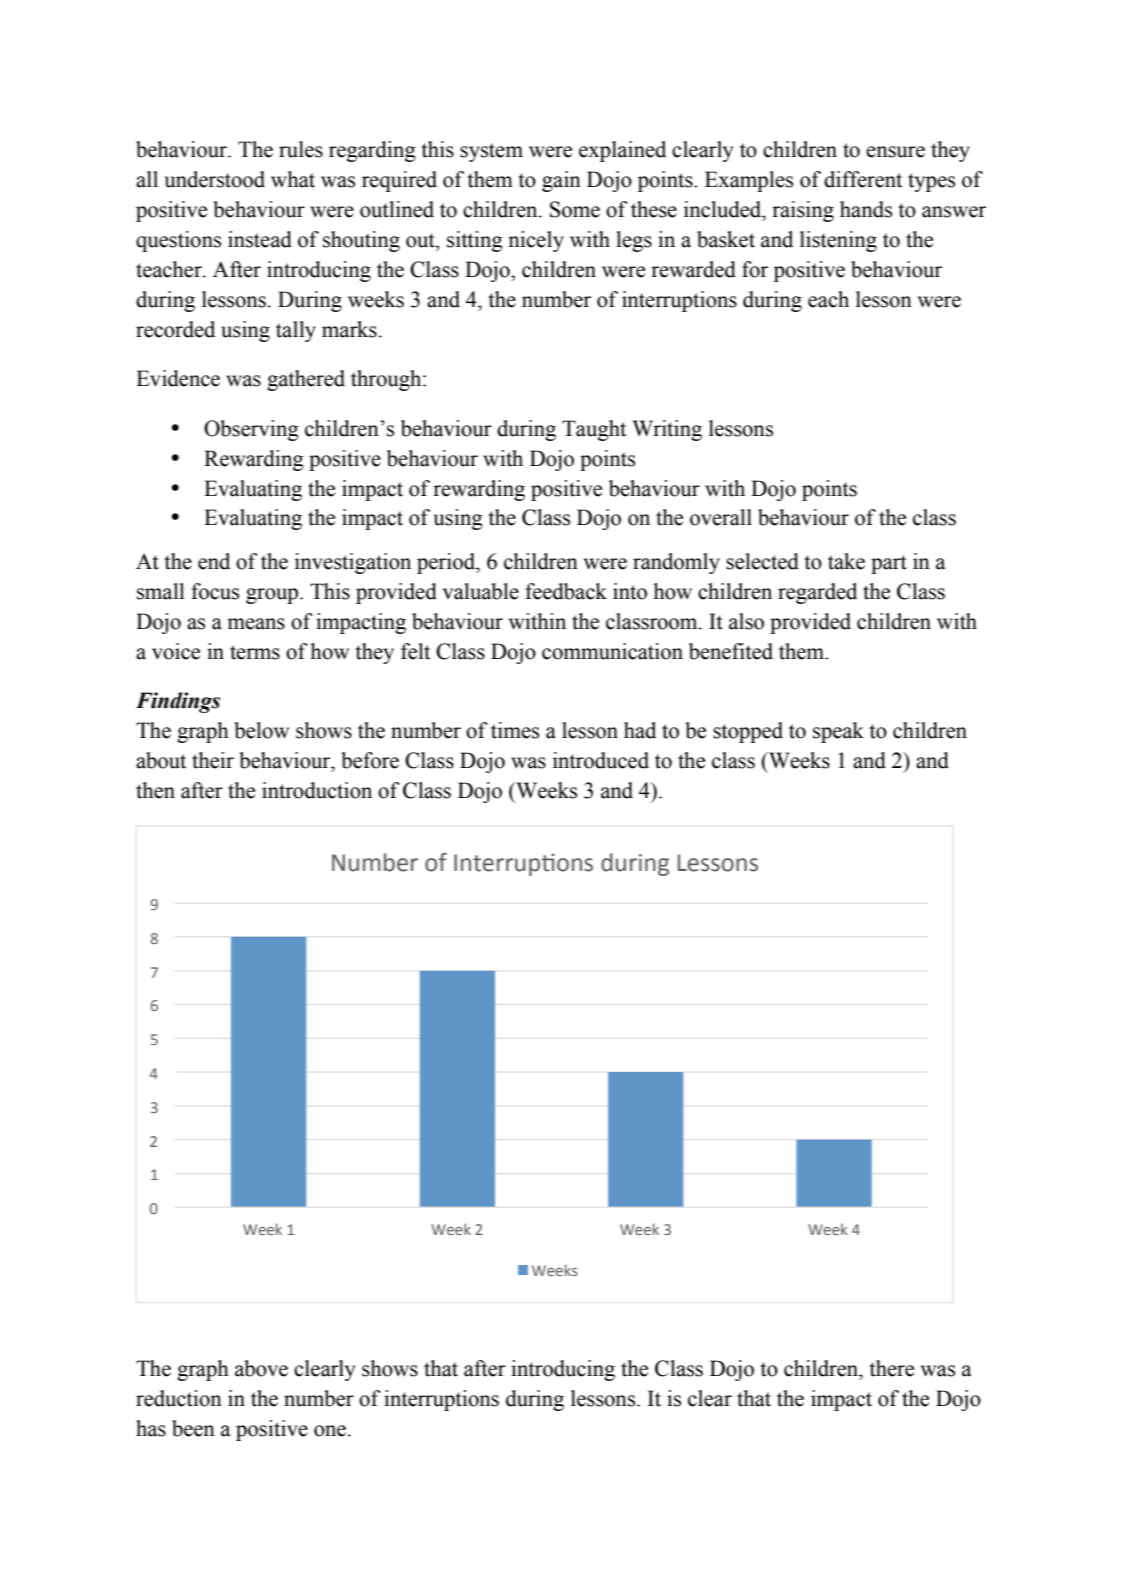 The height and width of the image is (1592, 1125). What do you see at coordinates (179, 1398) in the image?
I see `reduction` at bounding box center [179, 1398].
